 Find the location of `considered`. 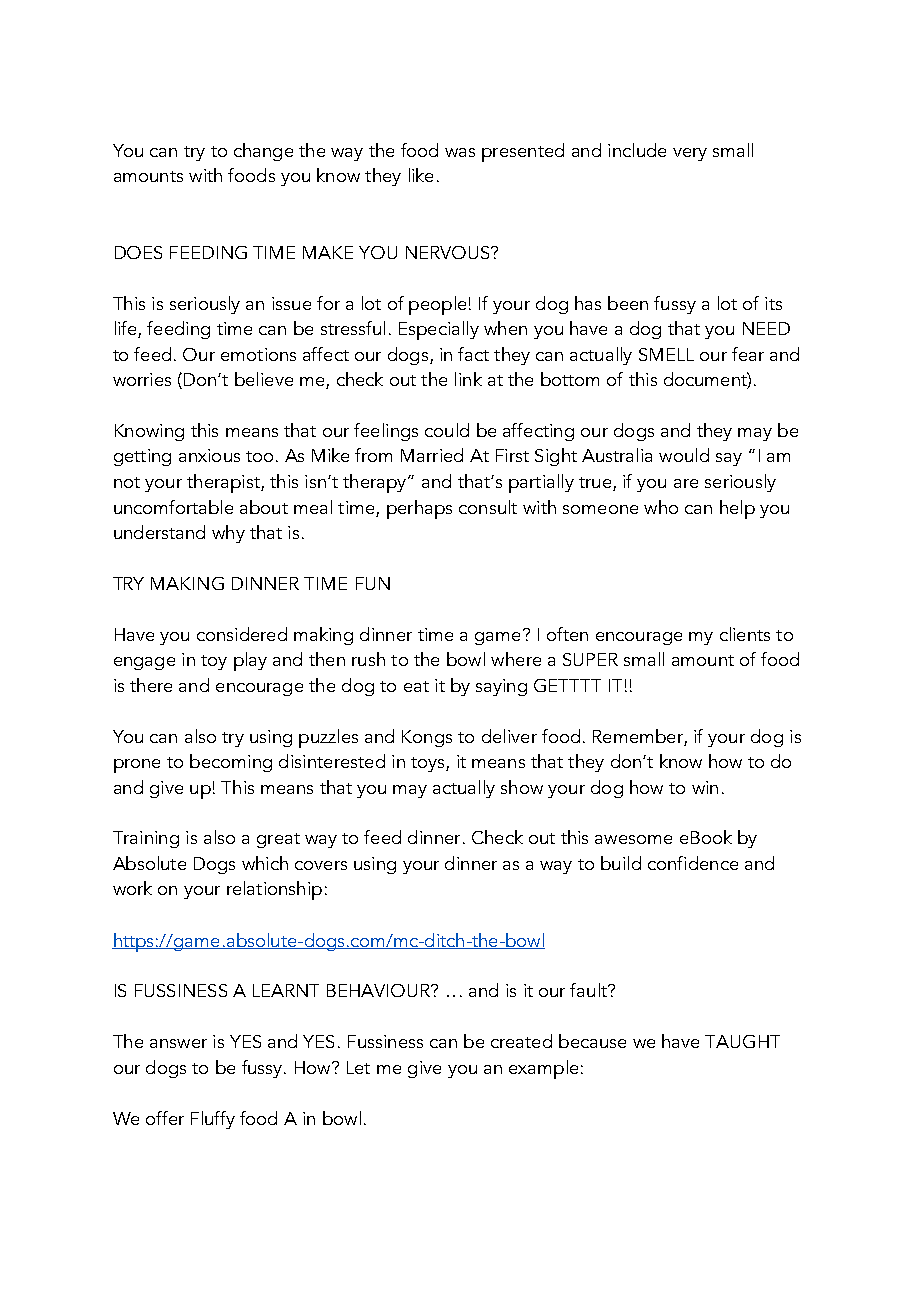

considered is located at coordinates (242, 634).
